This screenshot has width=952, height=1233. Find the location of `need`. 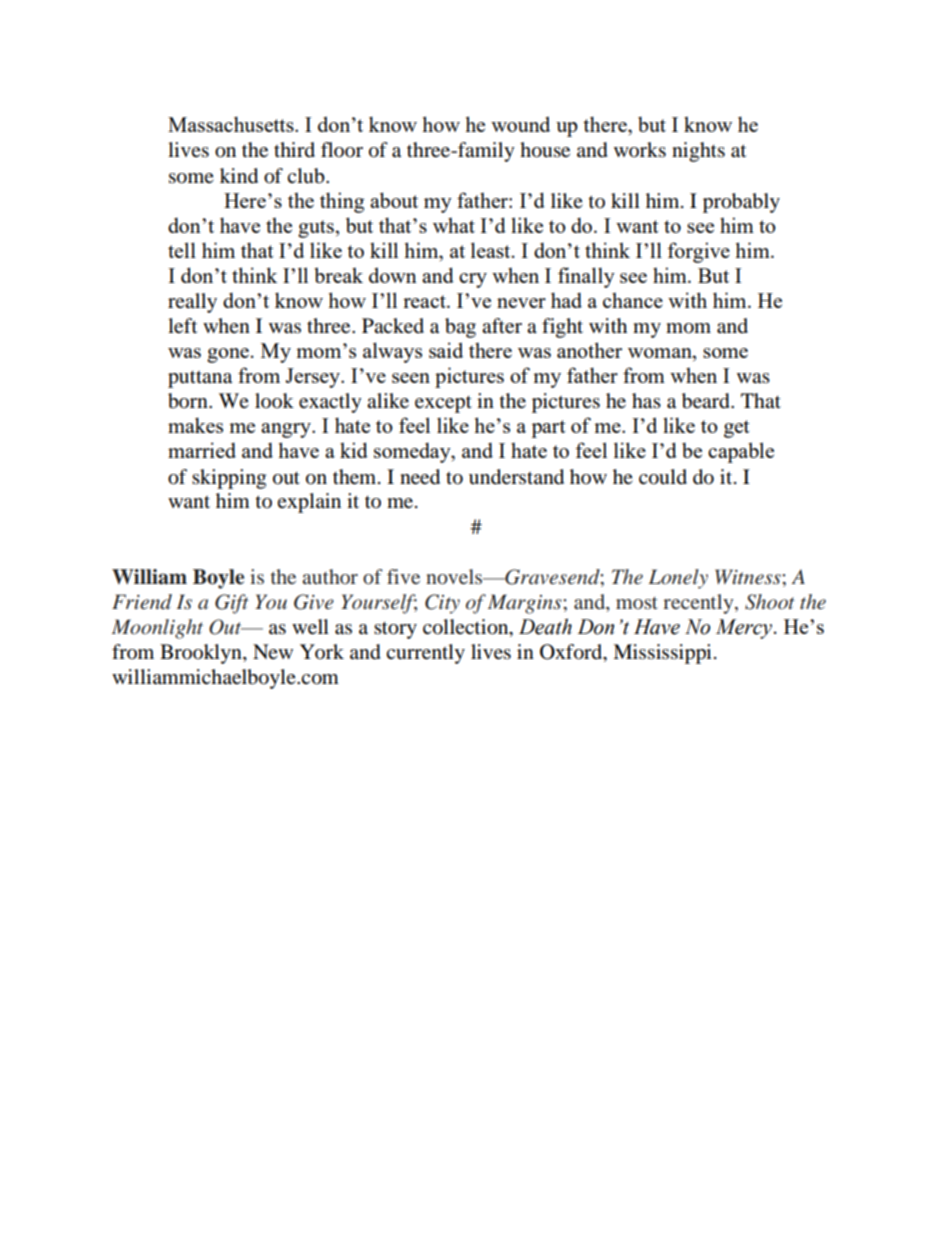

need is located at coordinates (420, 477).
